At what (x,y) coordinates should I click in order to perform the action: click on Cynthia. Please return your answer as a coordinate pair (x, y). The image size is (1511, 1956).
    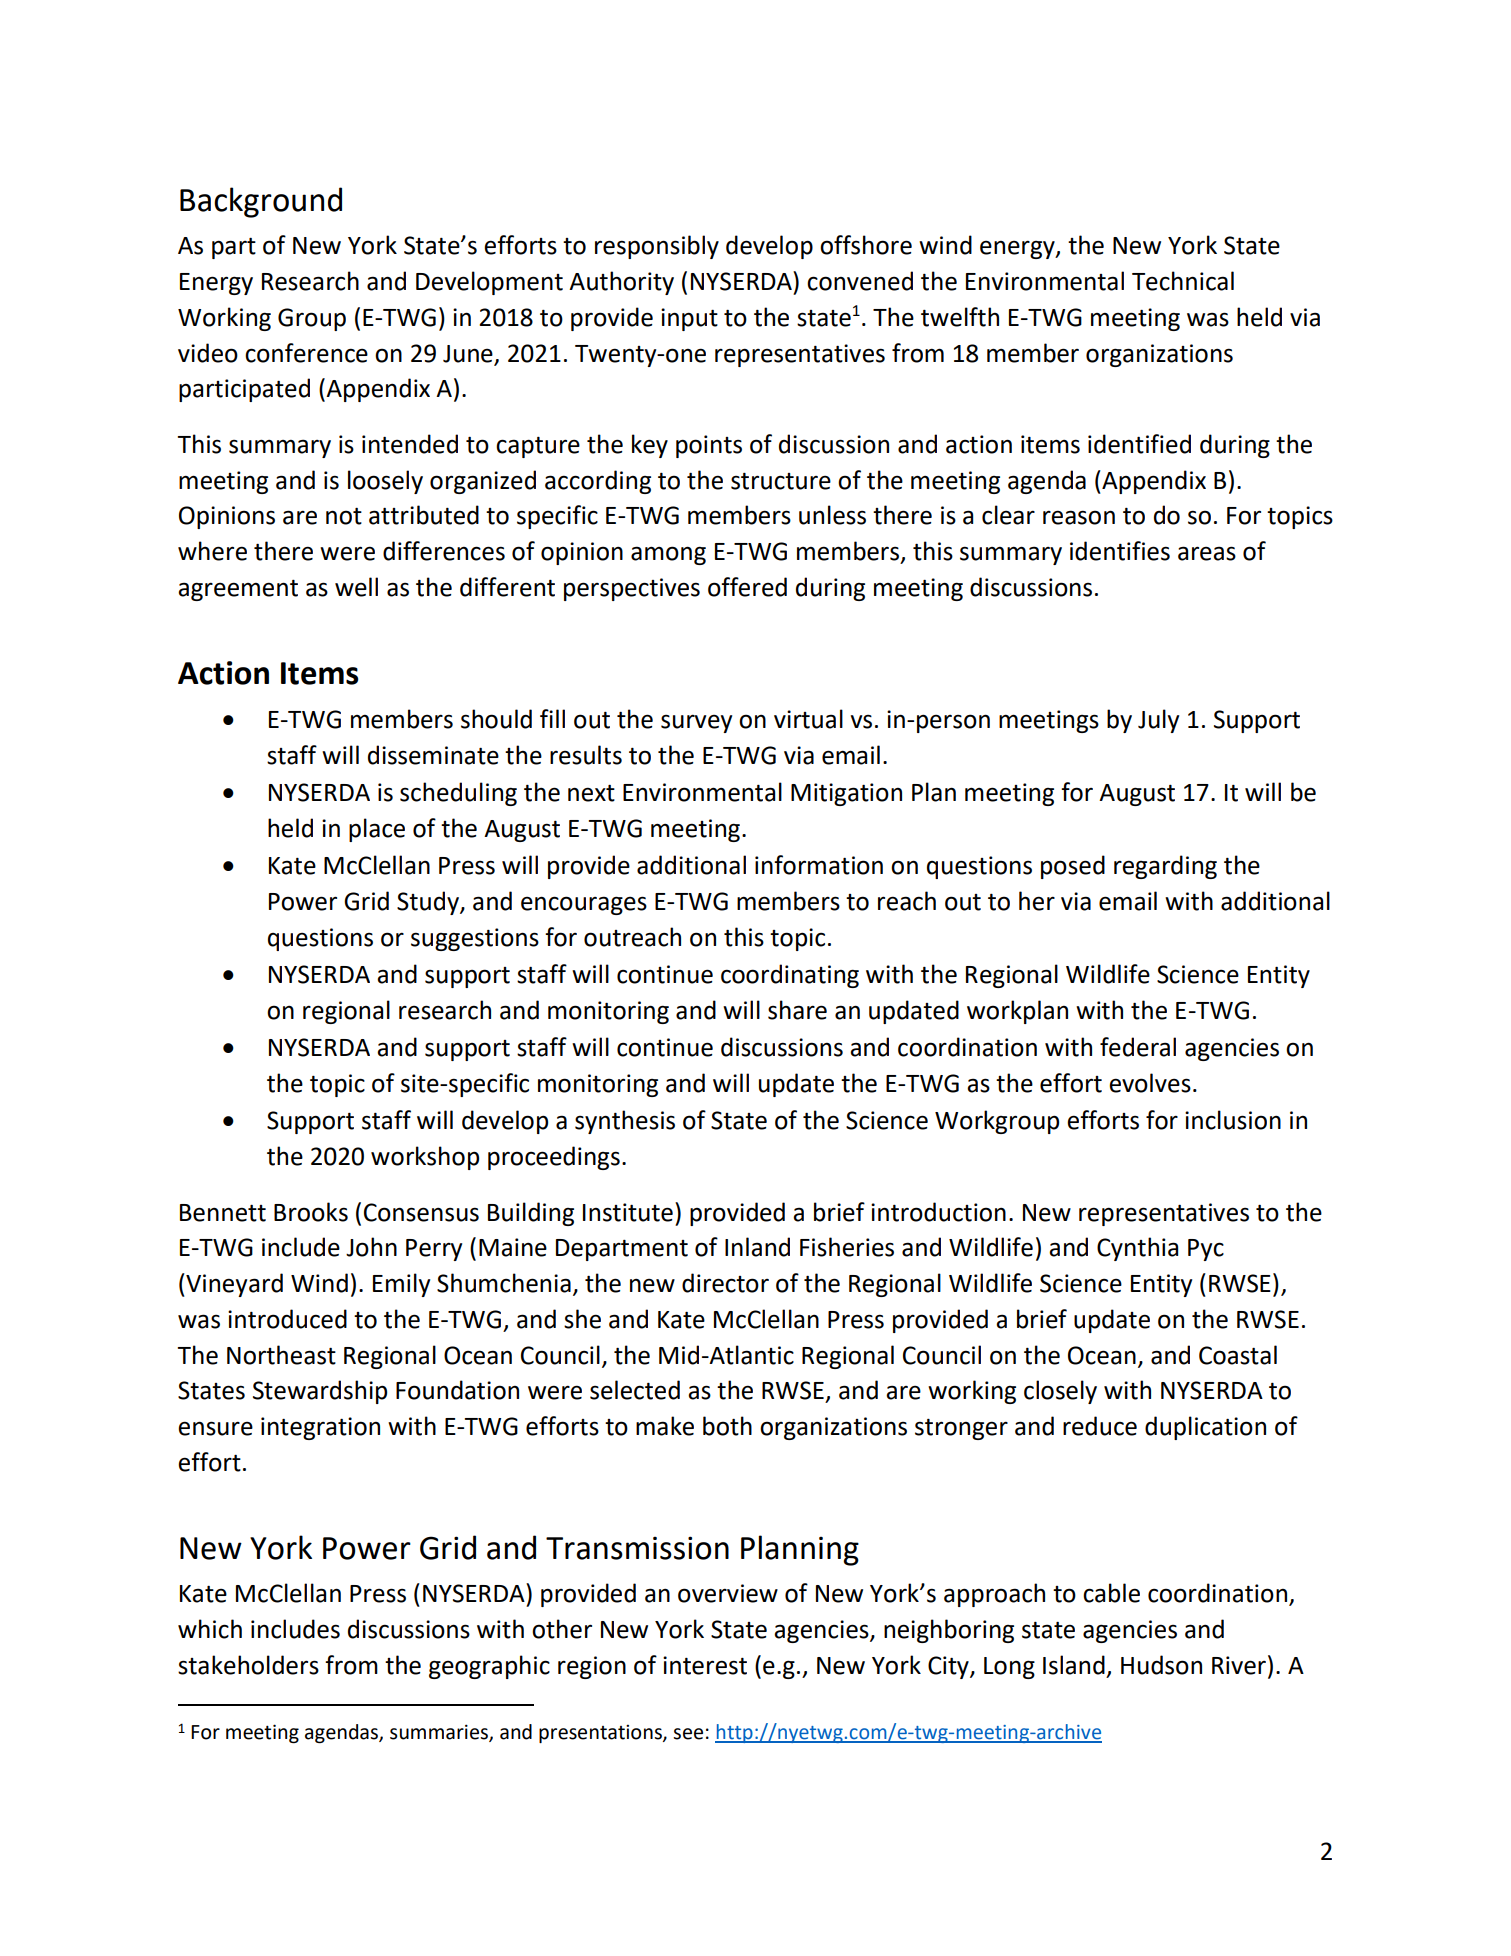
    Looking at the image, I should click on (1137, 1249).
